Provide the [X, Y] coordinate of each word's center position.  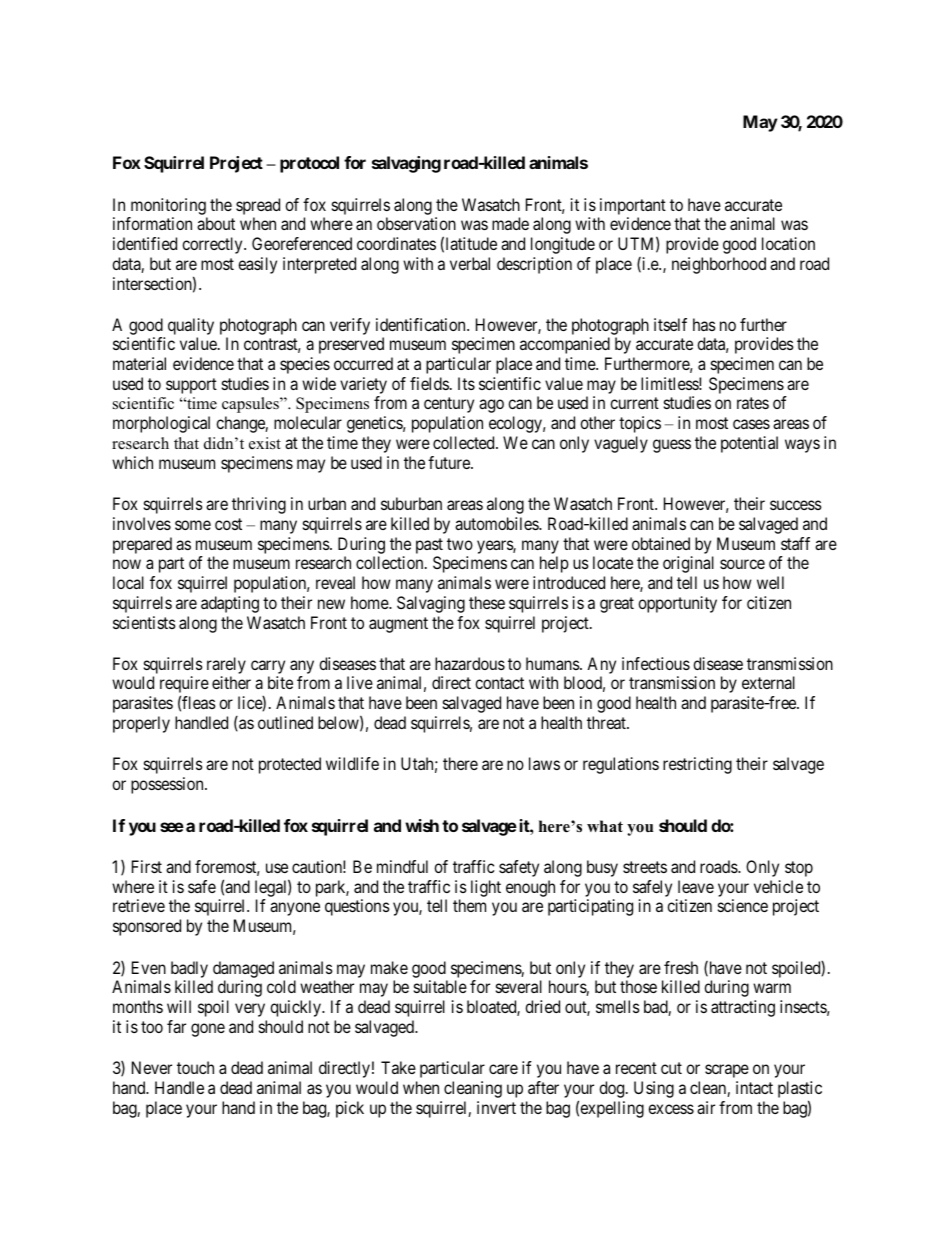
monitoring [168, 206]
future [450, 462]
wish [422, 825]
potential [749, 444]
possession [168, 785]
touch [195, 1067]
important [633, 206]
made [510, 223]
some [193, 525]
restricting [697, 765]
